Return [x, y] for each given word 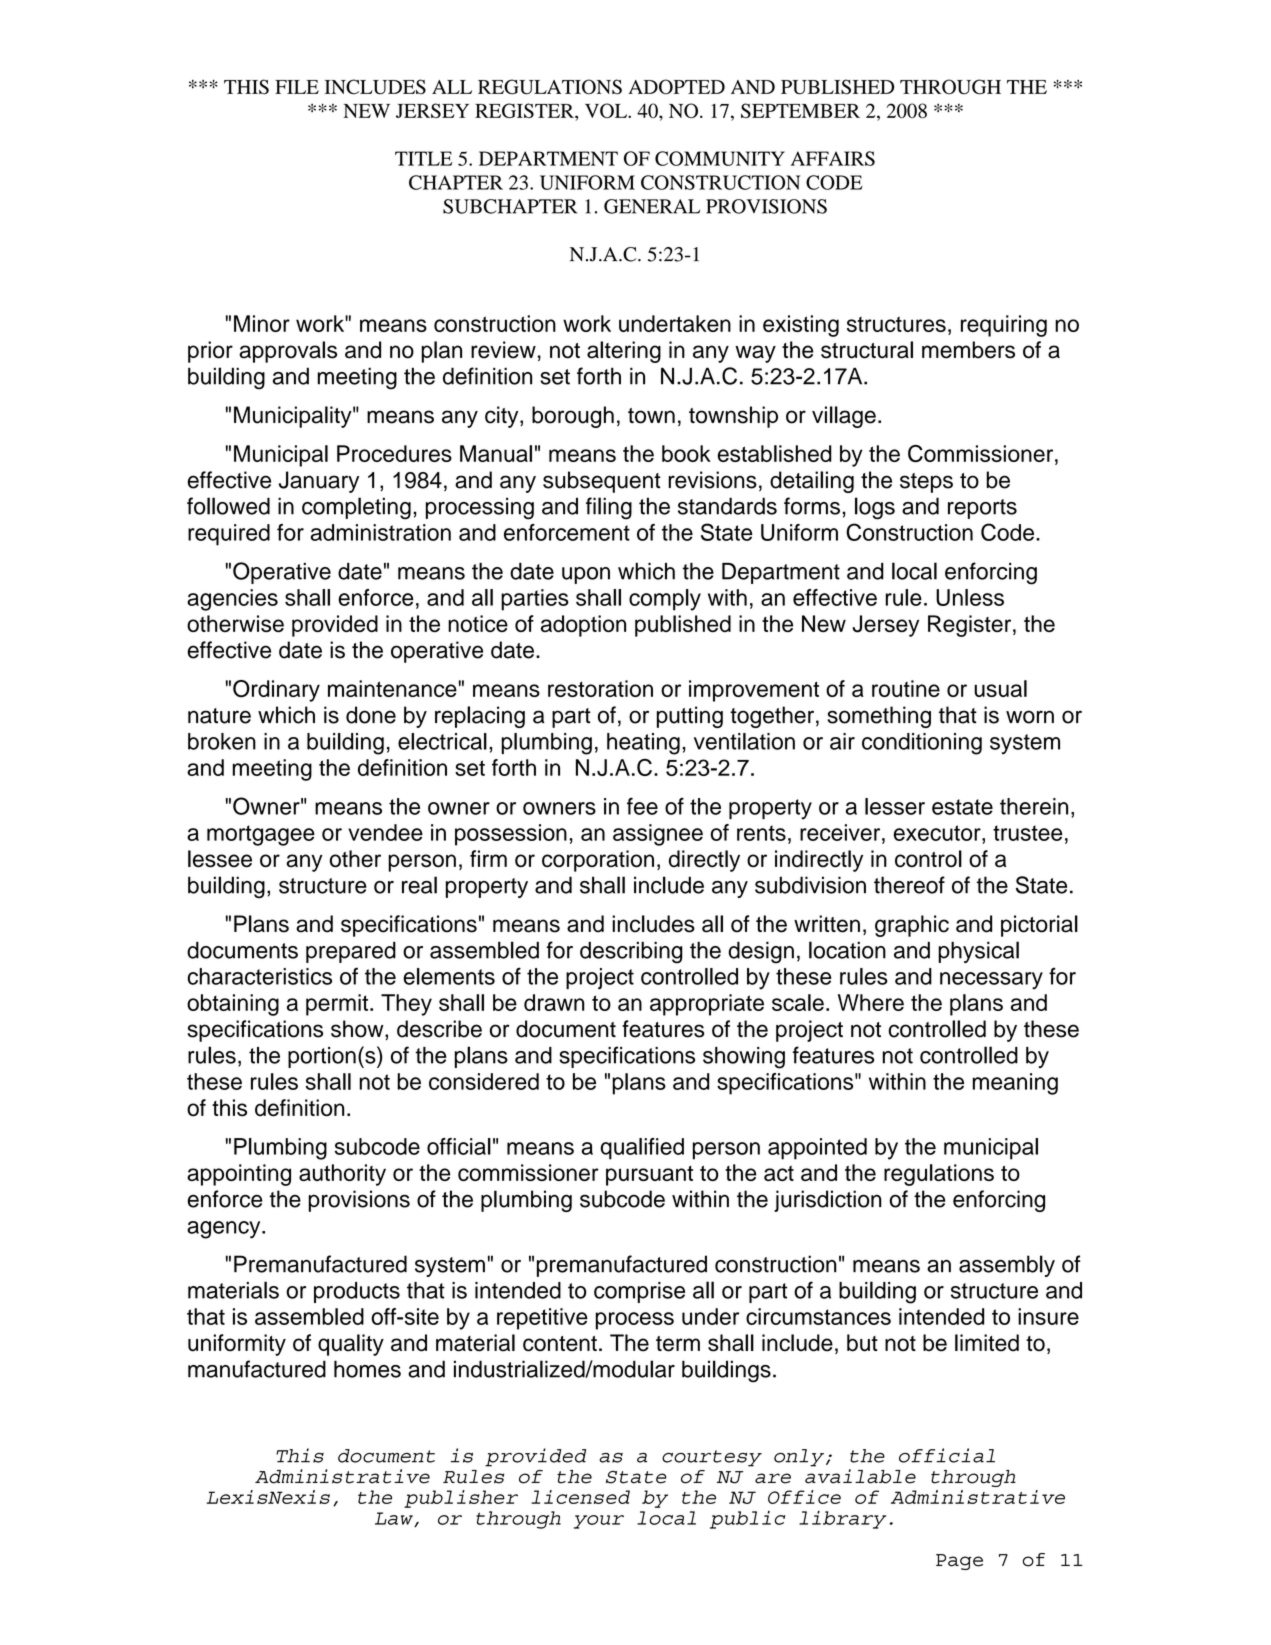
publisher [461, 1499]
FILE [297, 87]
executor [938, 833]
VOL [607, 110]
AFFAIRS [833, 158]
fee [642, 806]
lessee [220, 859]
